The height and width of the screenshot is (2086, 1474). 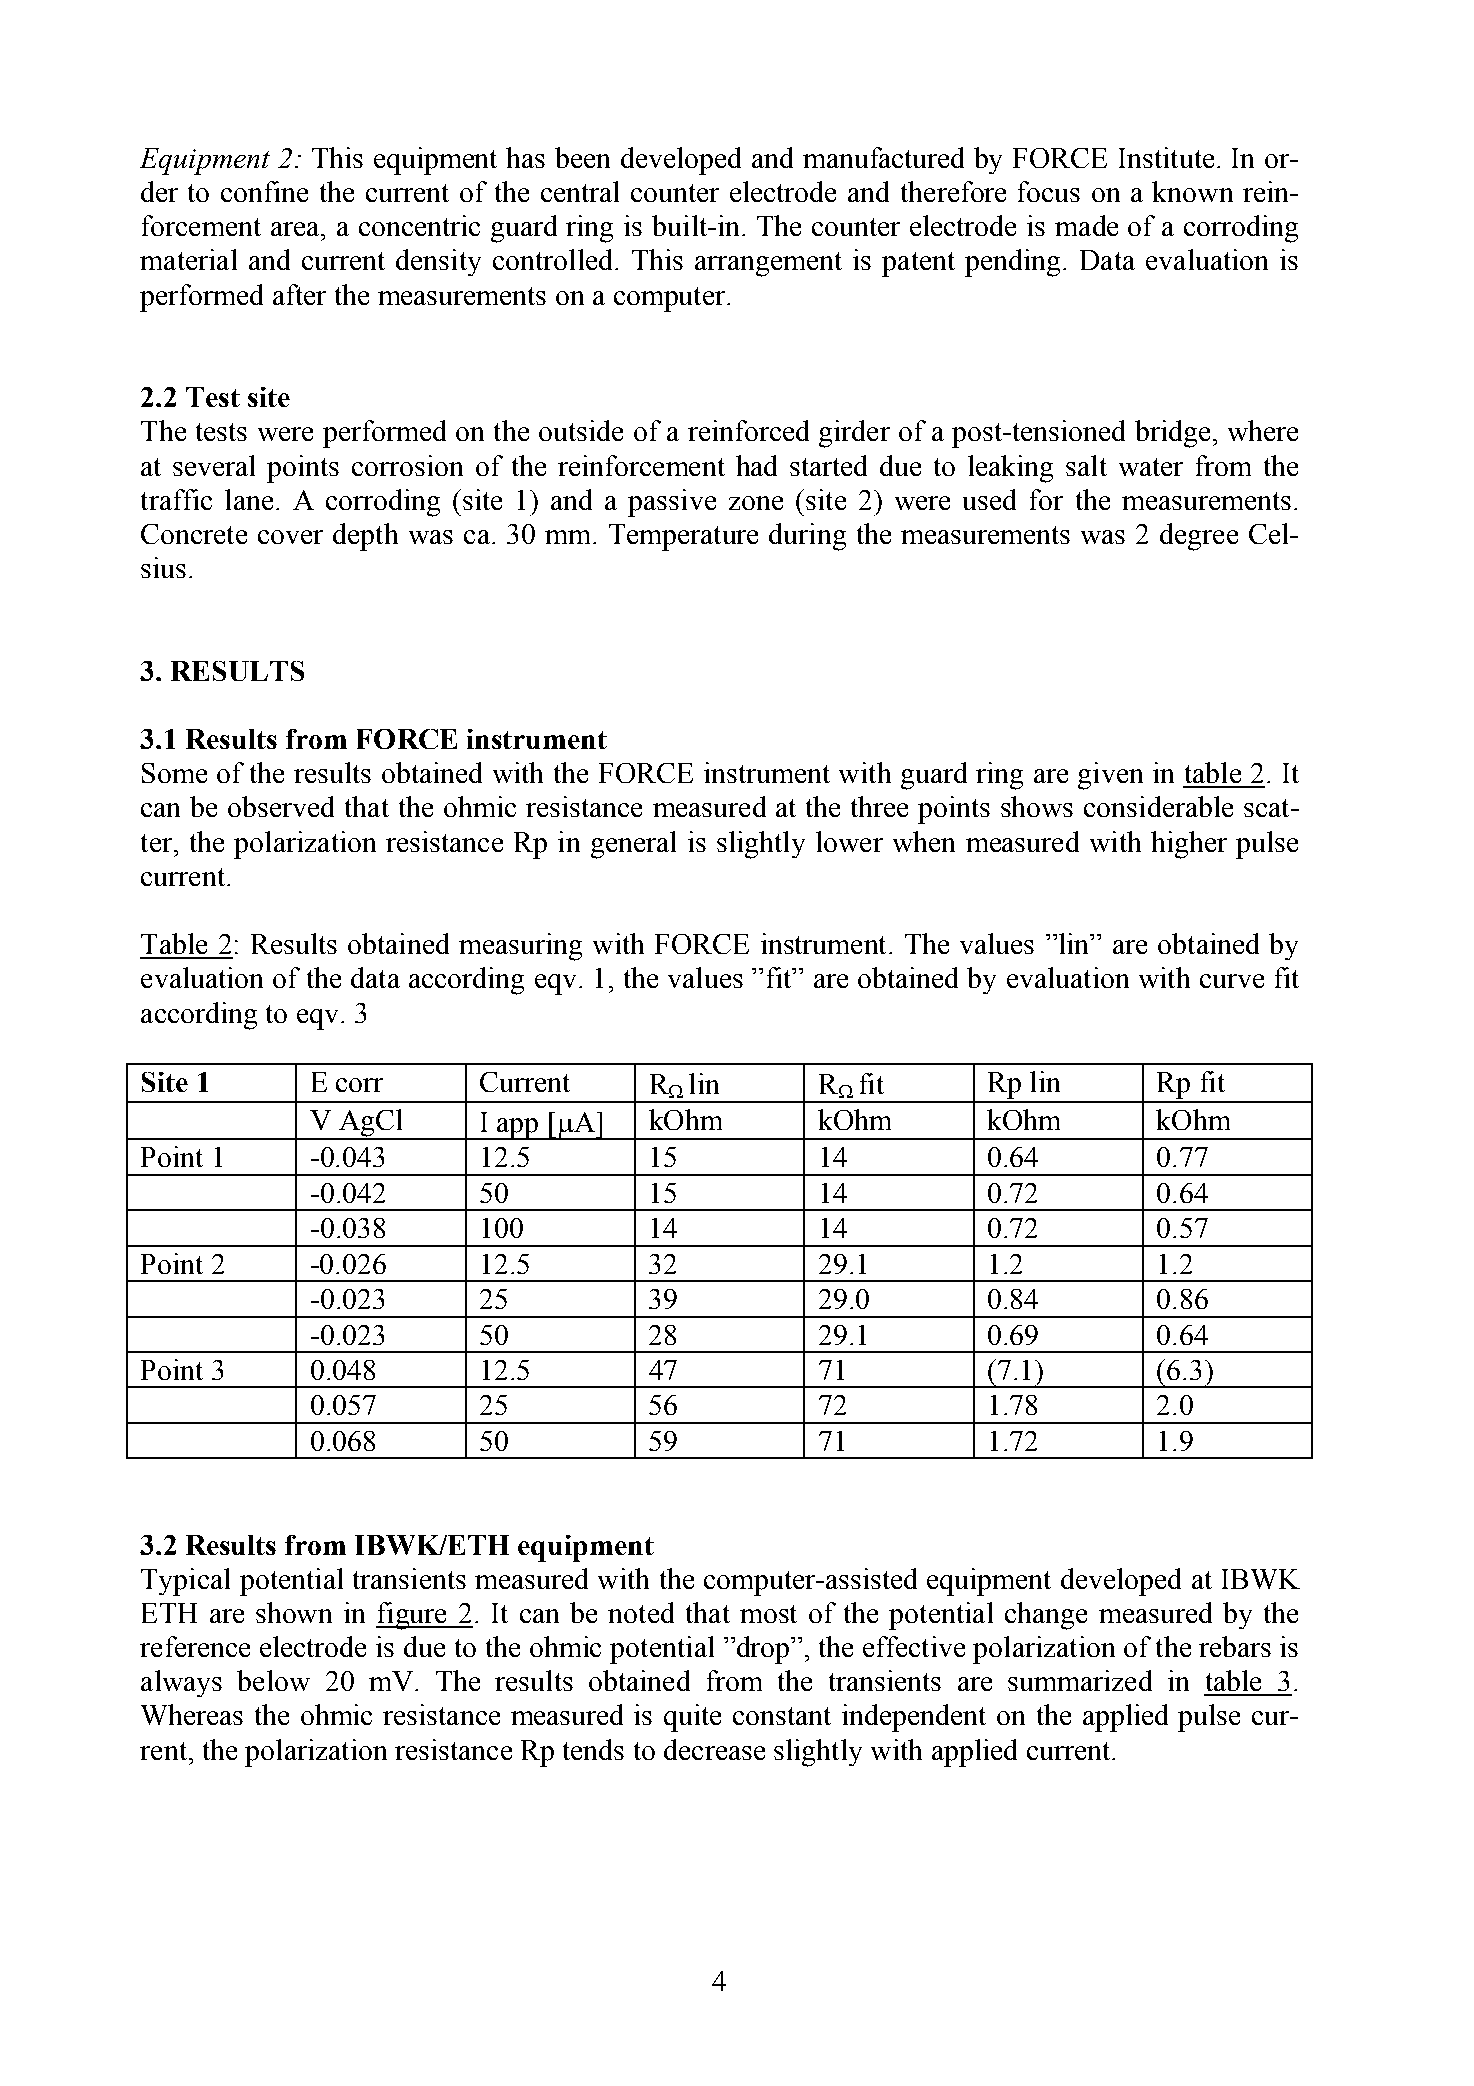 I want to click on given, so click(x=1110, y=776).
